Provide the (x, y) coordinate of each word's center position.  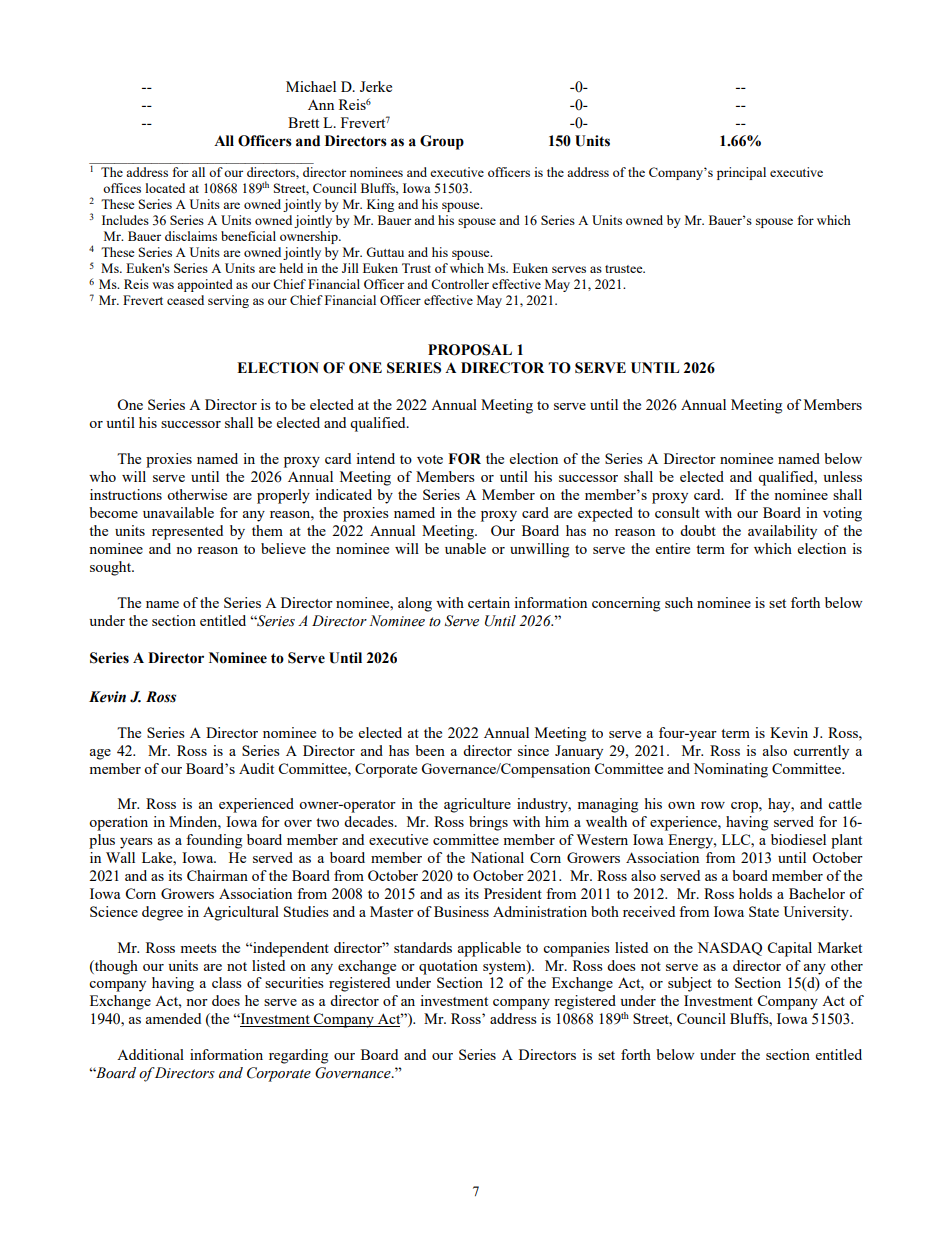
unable (465, 548)
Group (442, 142)
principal (741, 173)
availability (782, 532)
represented (187, 532)
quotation (448, 967)
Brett (303, 122)
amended (173, 1018)
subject (690, 984)
